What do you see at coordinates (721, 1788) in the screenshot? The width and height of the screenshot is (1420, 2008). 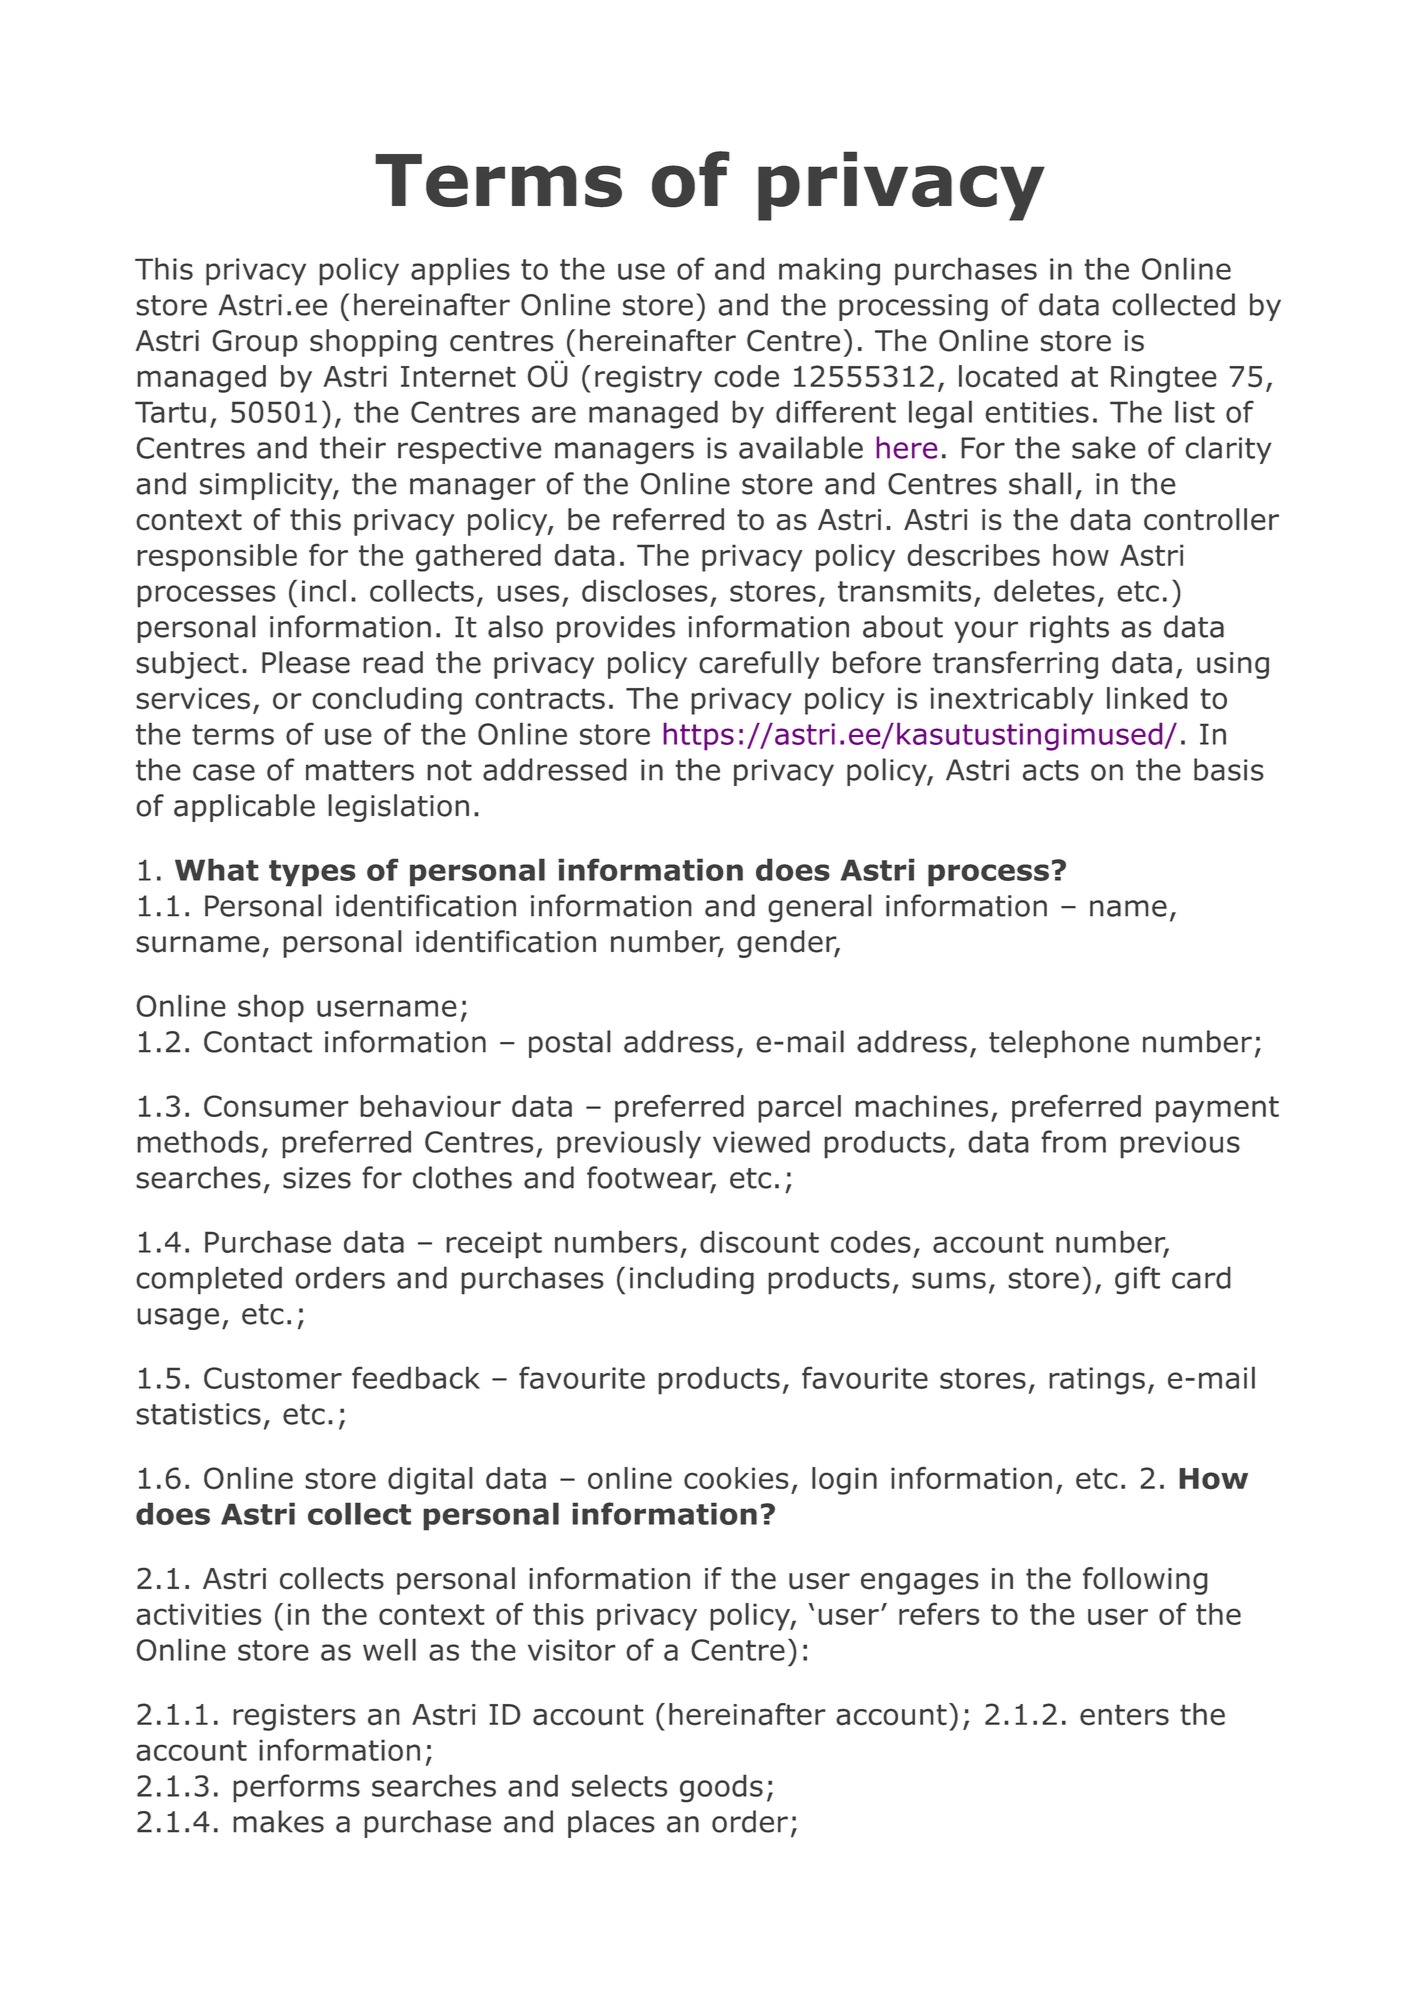 I see `goods` at bounding box center [721, 1788].
